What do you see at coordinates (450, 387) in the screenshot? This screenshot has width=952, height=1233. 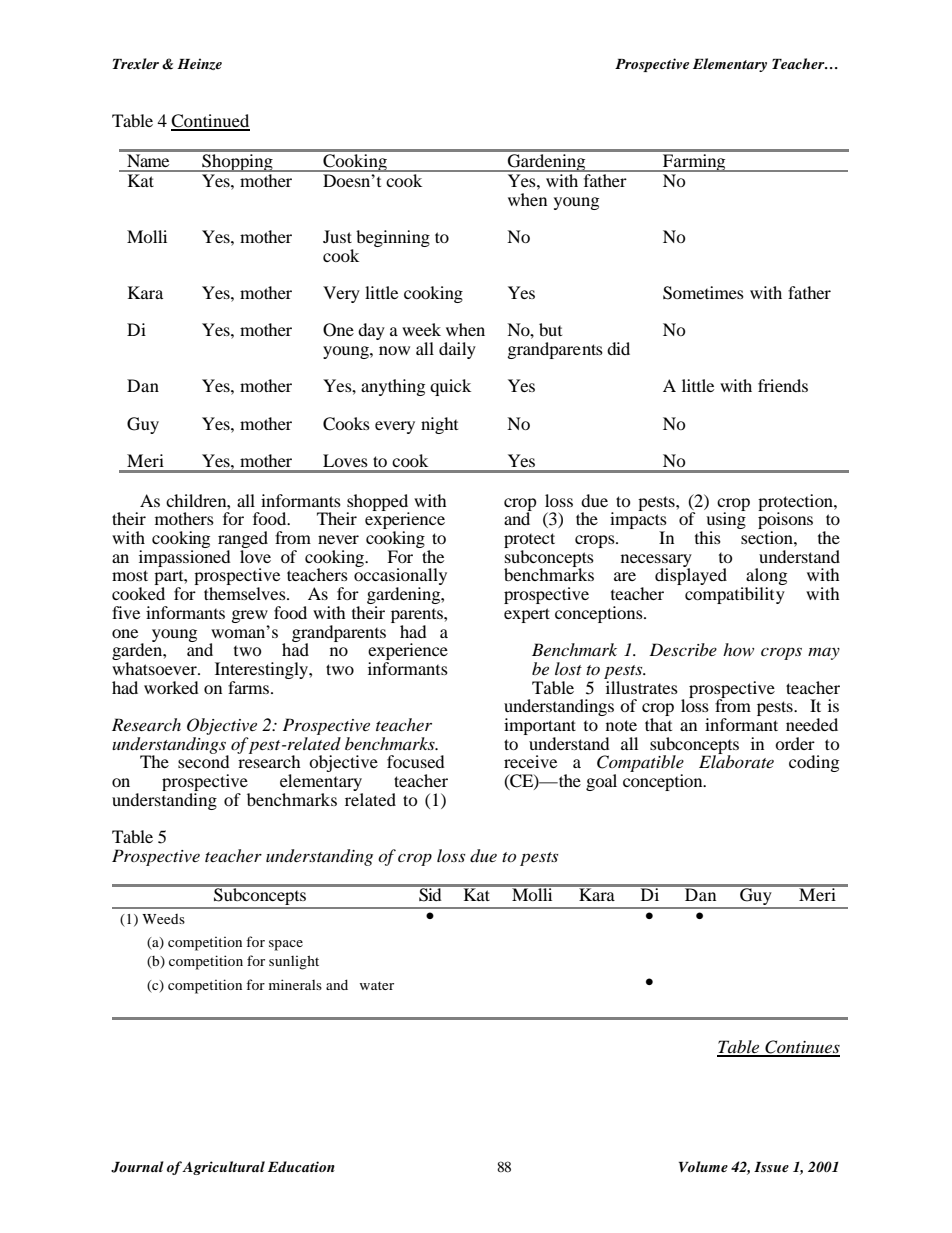 I see `quick` at bounding box center [450, 387].
